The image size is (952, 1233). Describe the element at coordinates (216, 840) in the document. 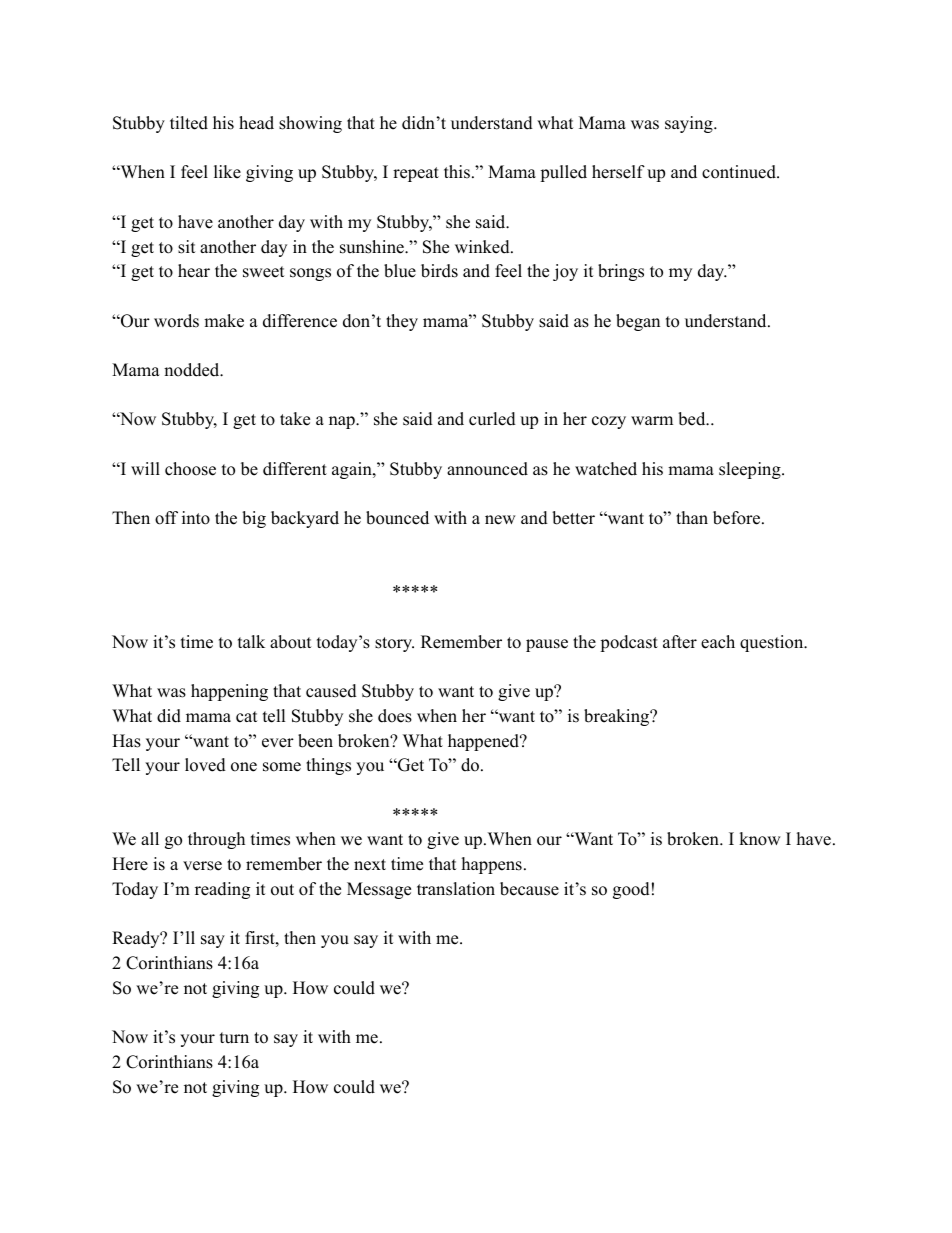

I see `through` at that location.
